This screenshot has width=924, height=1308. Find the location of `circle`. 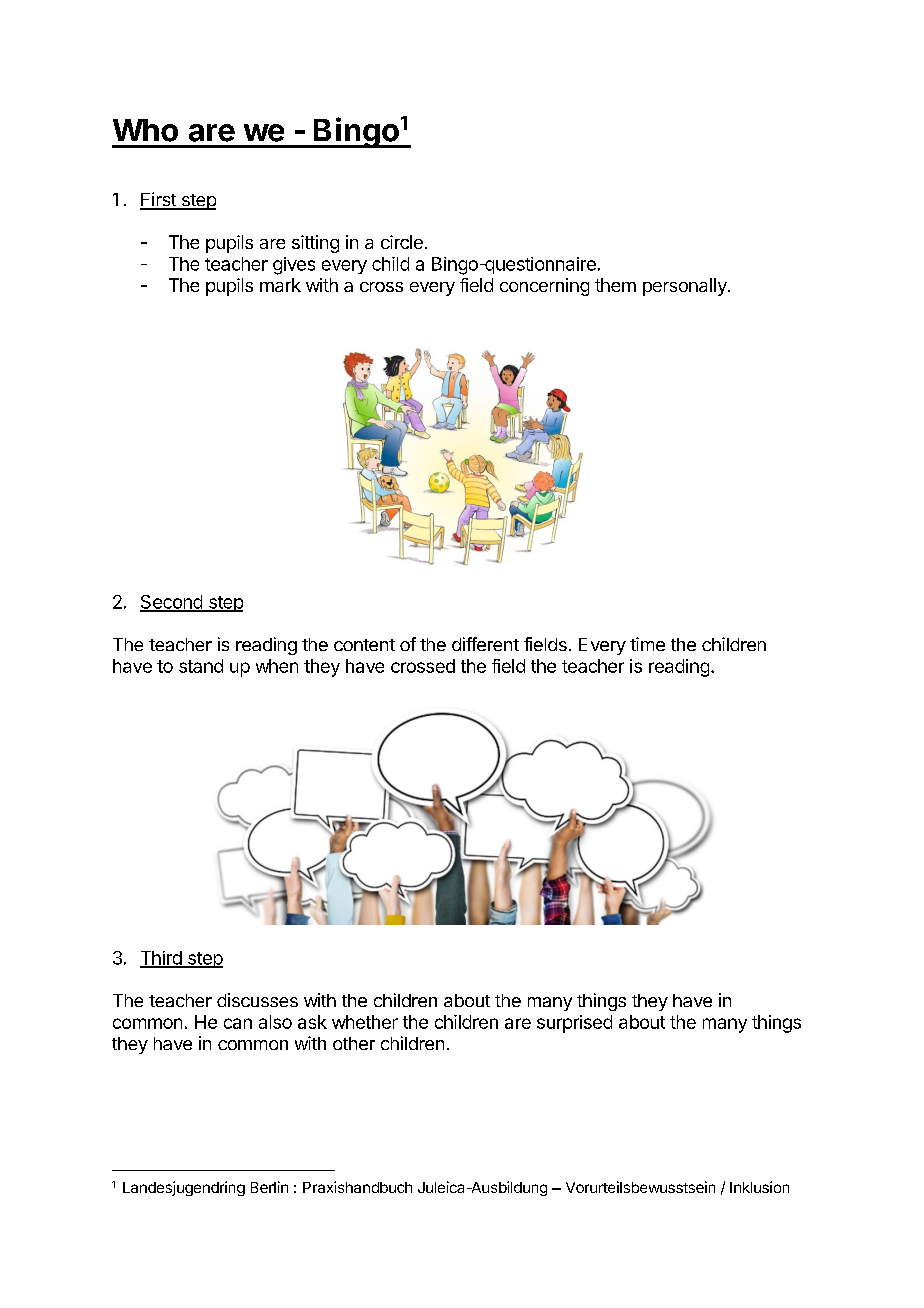

circle is located at coordinates (402, 242).
